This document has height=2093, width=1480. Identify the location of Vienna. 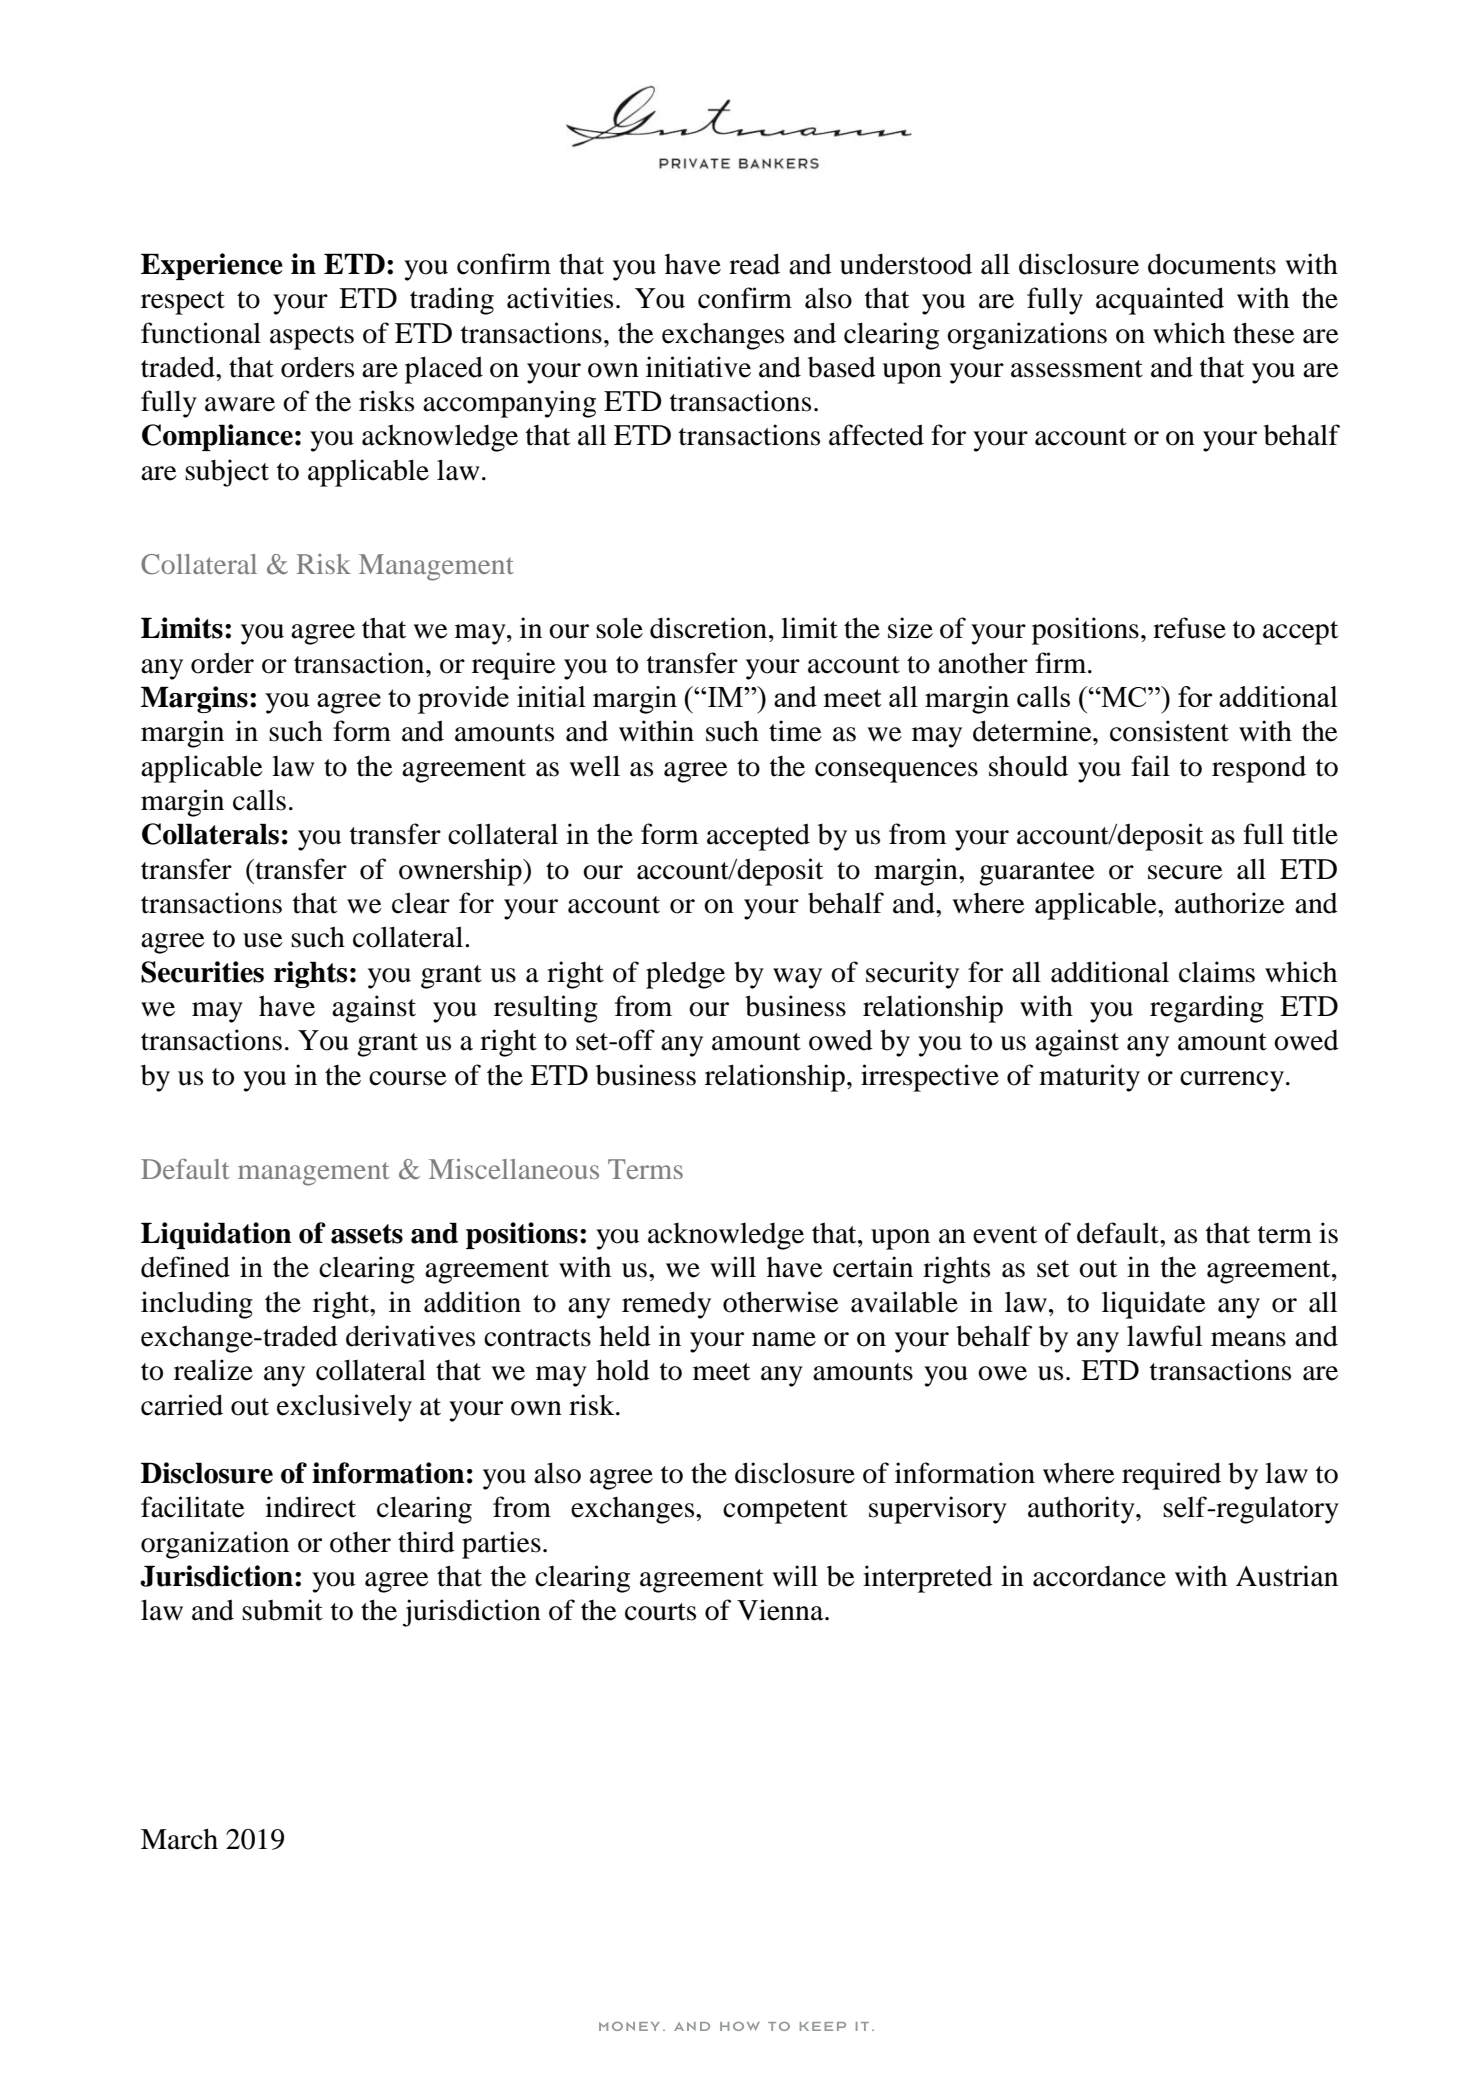
(781, 1610).
